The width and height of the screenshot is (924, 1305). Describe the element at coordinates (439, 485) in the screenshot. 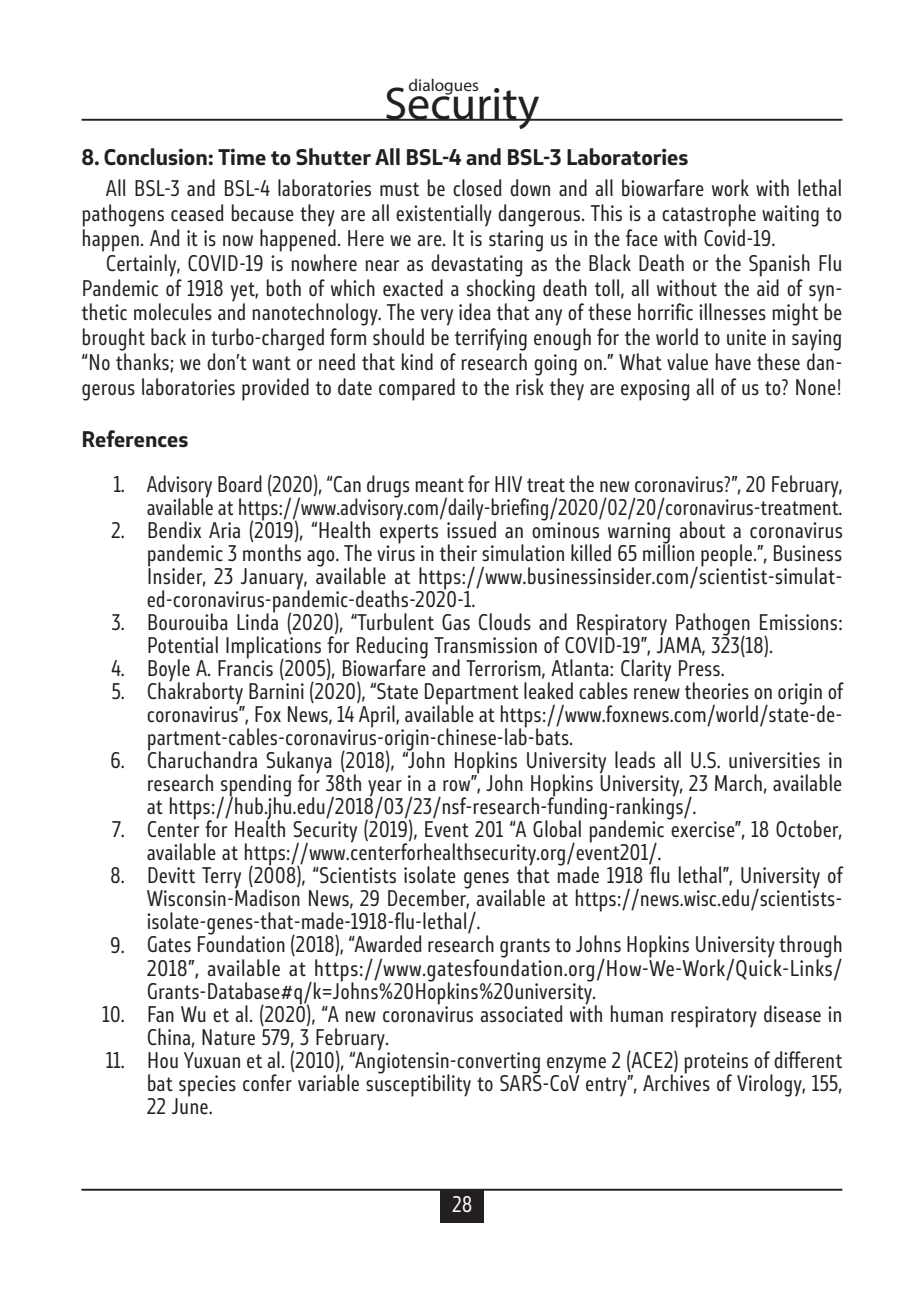

I see `meant` at that location.
